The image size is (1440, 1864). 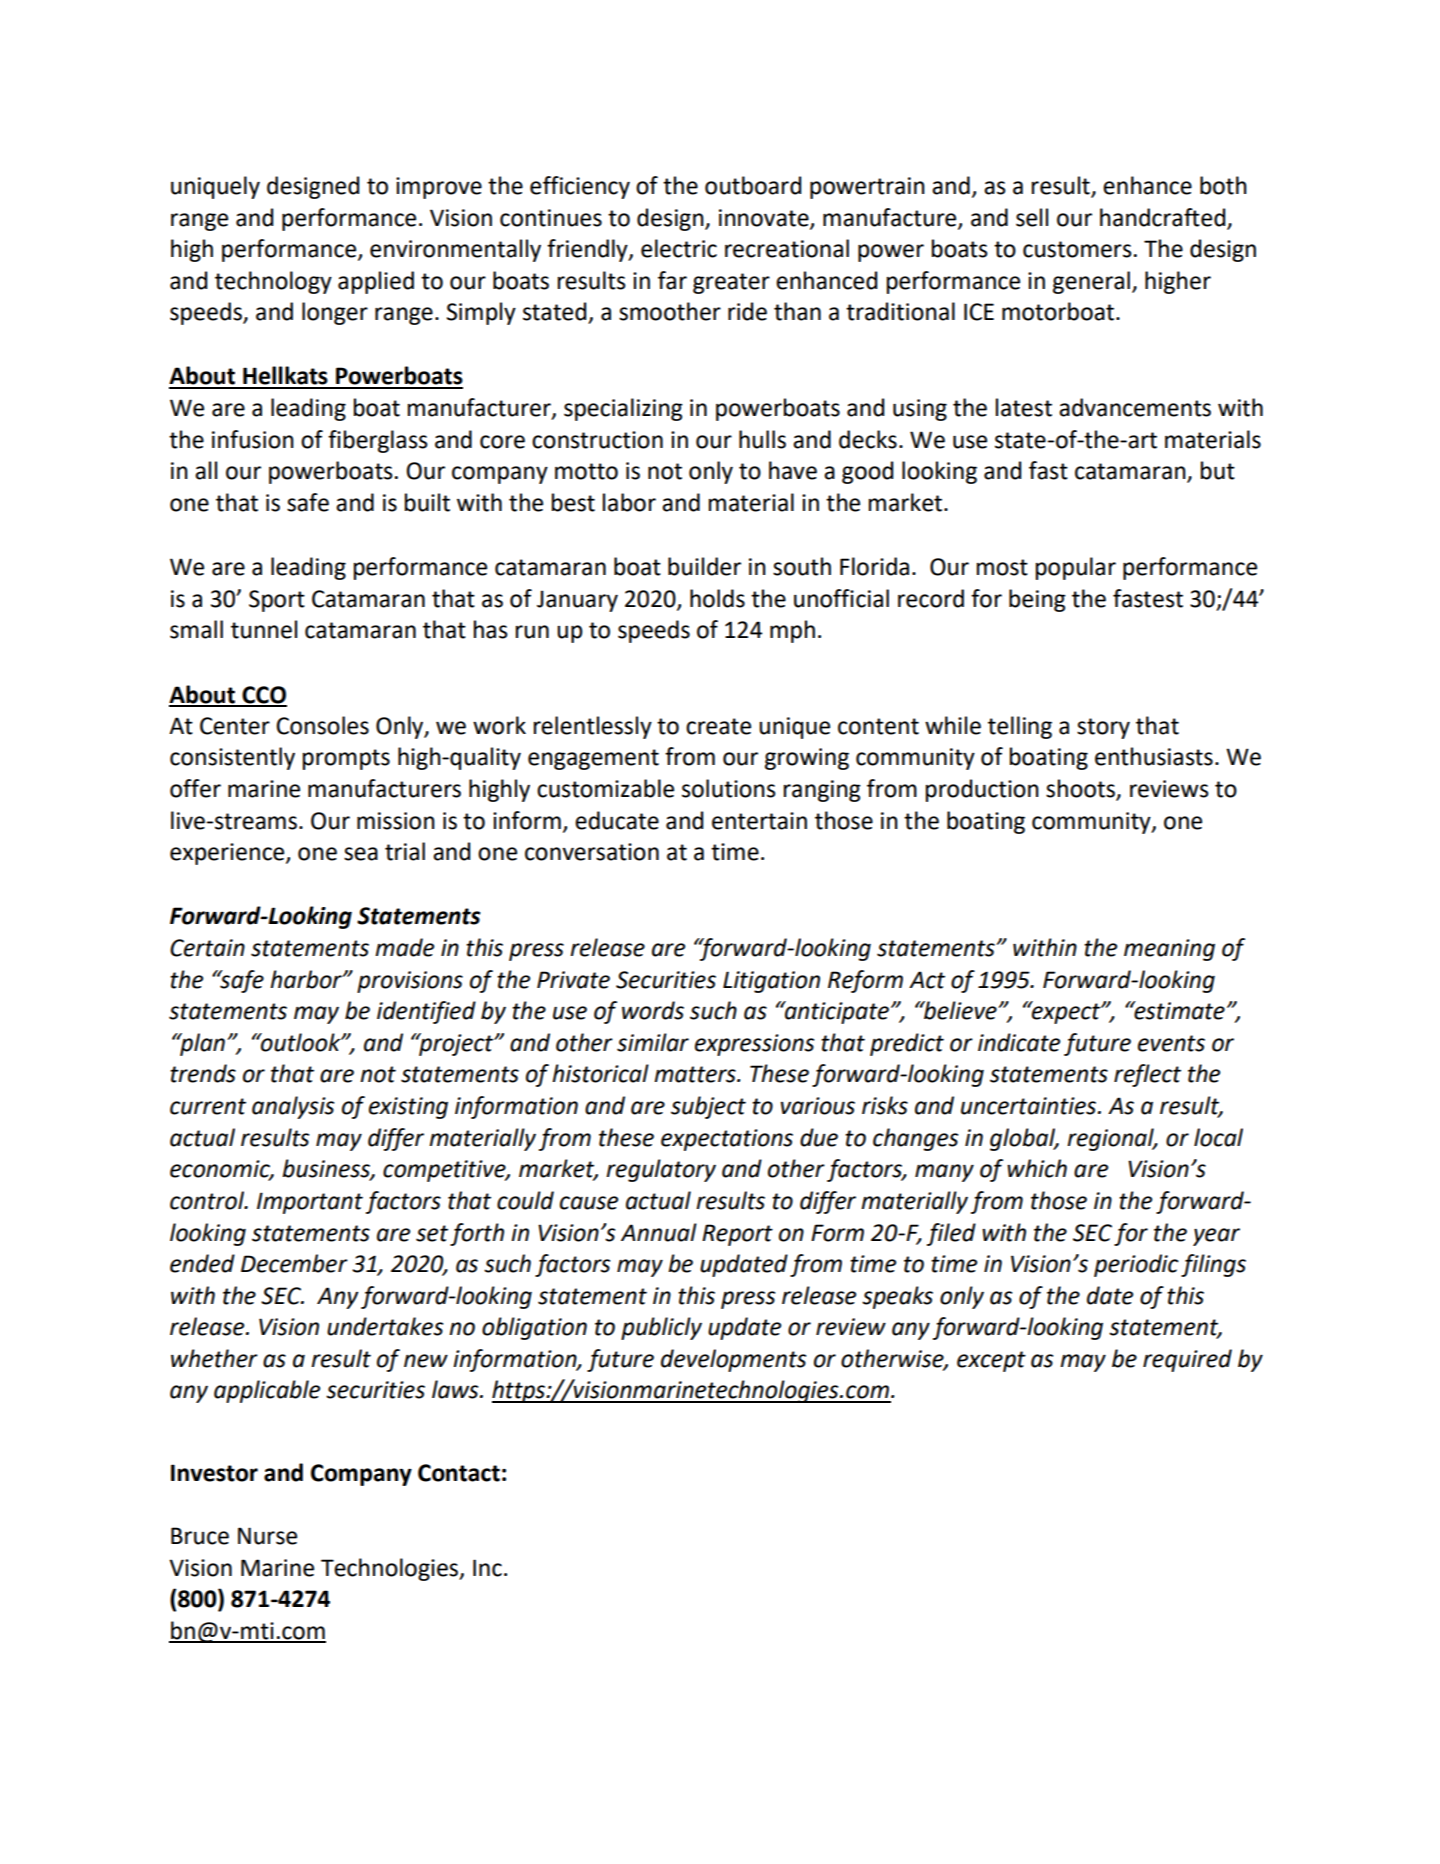 What do you see at coordinates (267, 1536) in the page?
I see `Nurse` at bounding box center [267, 1536].
